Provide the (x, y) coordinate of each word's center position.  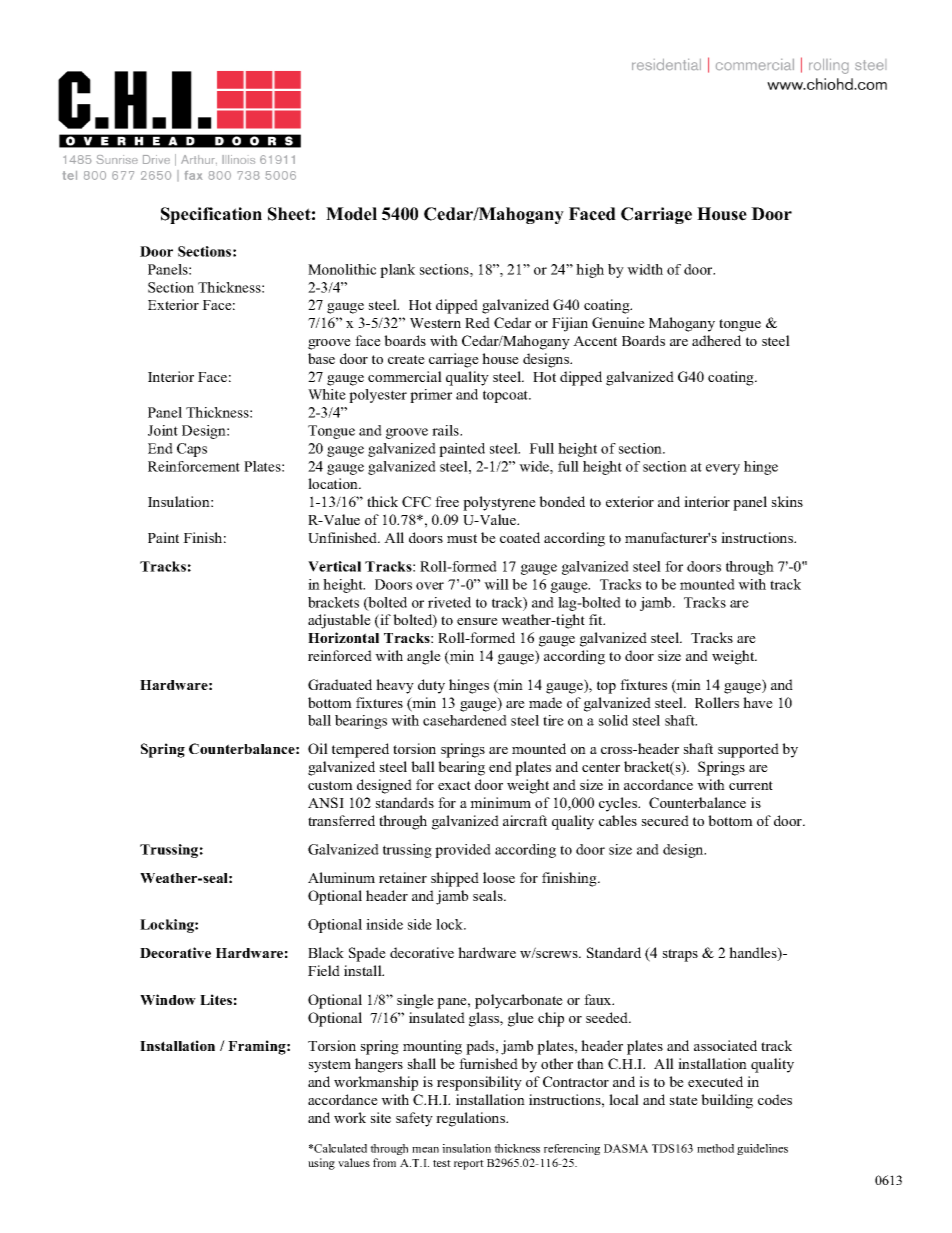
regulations (472, 1119)
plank (397, 271)
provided (463, 851)
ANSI (326, 802)
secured (665, 820)
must (462, 538)
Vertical (334, 566)
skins (787, 501)
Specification (211, 215)
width (645, 269)
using (321, 1164)
